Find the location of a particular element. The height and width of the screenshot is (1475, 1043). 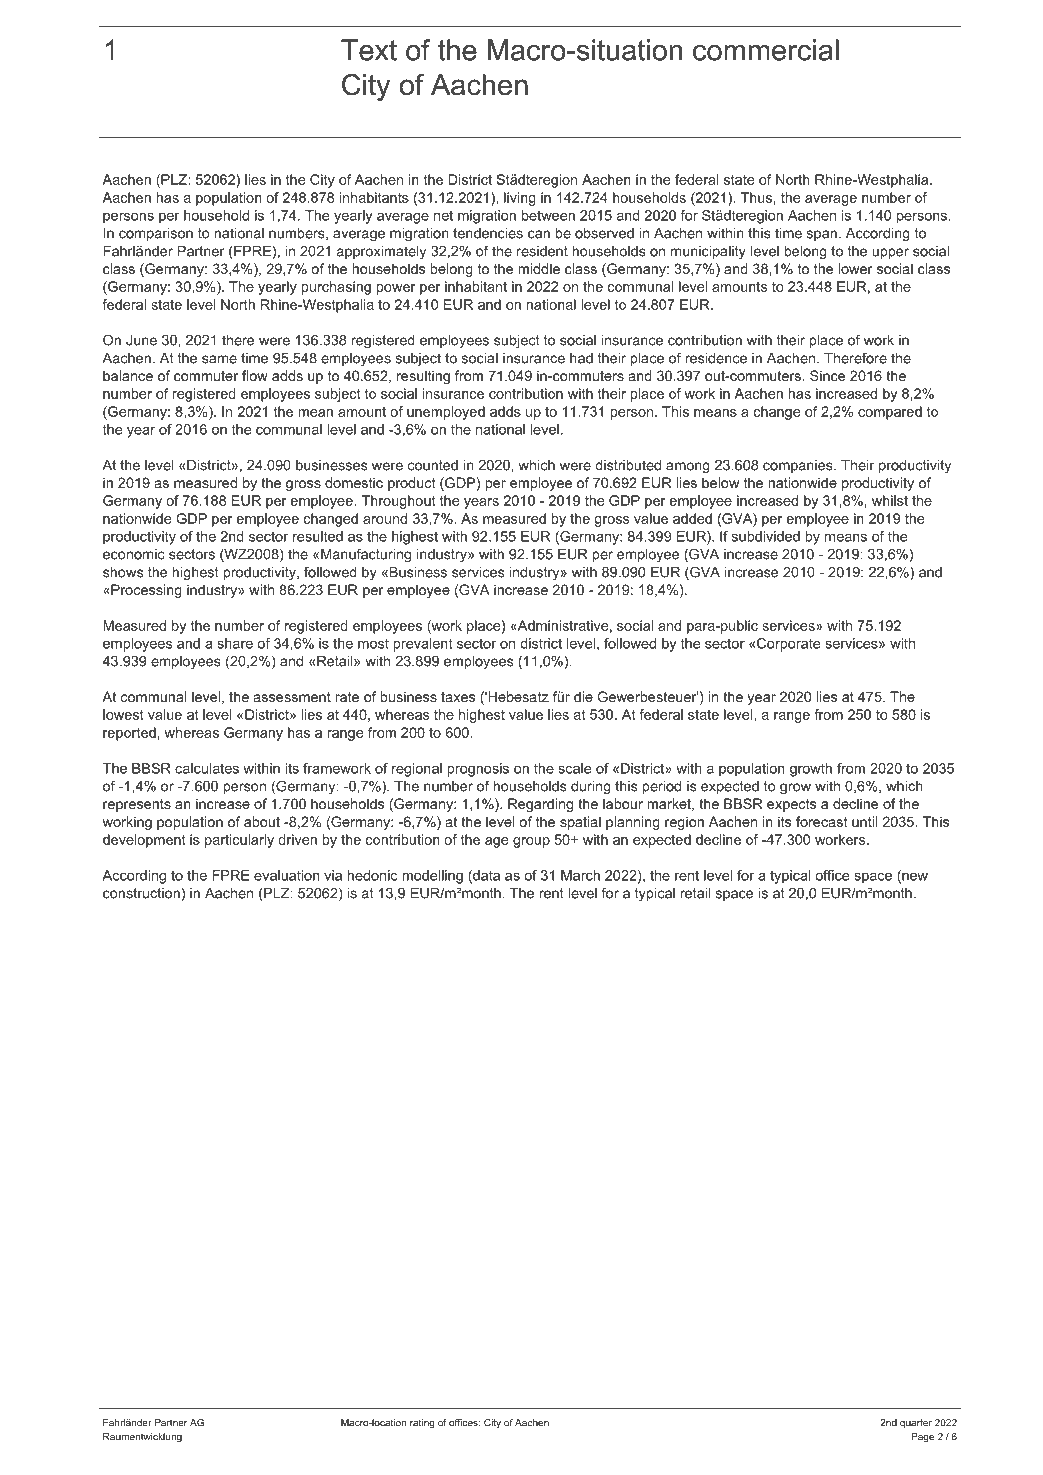

Text is located at coordinates (369, 50).
